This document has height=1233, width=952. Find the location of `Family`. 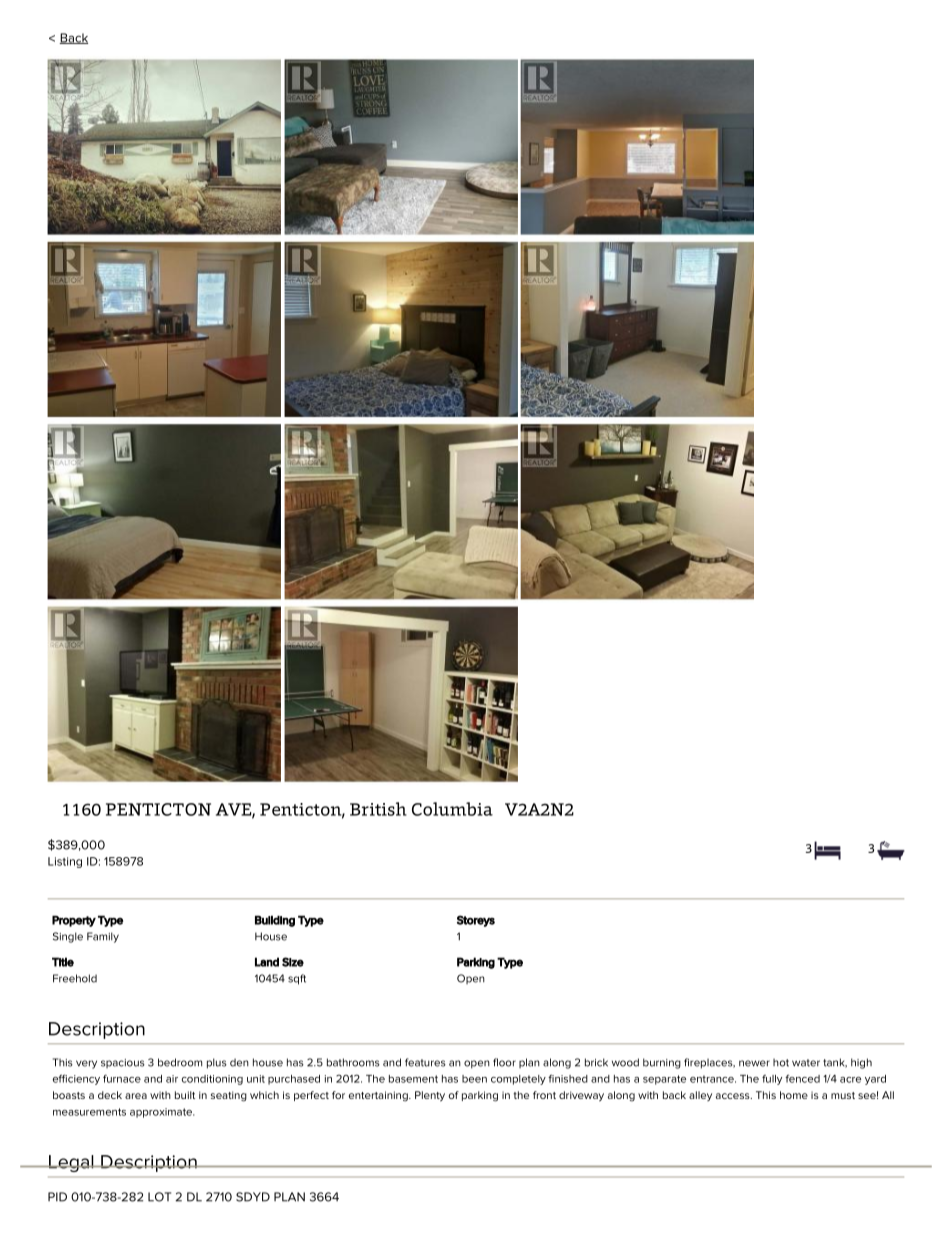

Family is located at coordinates (103, 937).
